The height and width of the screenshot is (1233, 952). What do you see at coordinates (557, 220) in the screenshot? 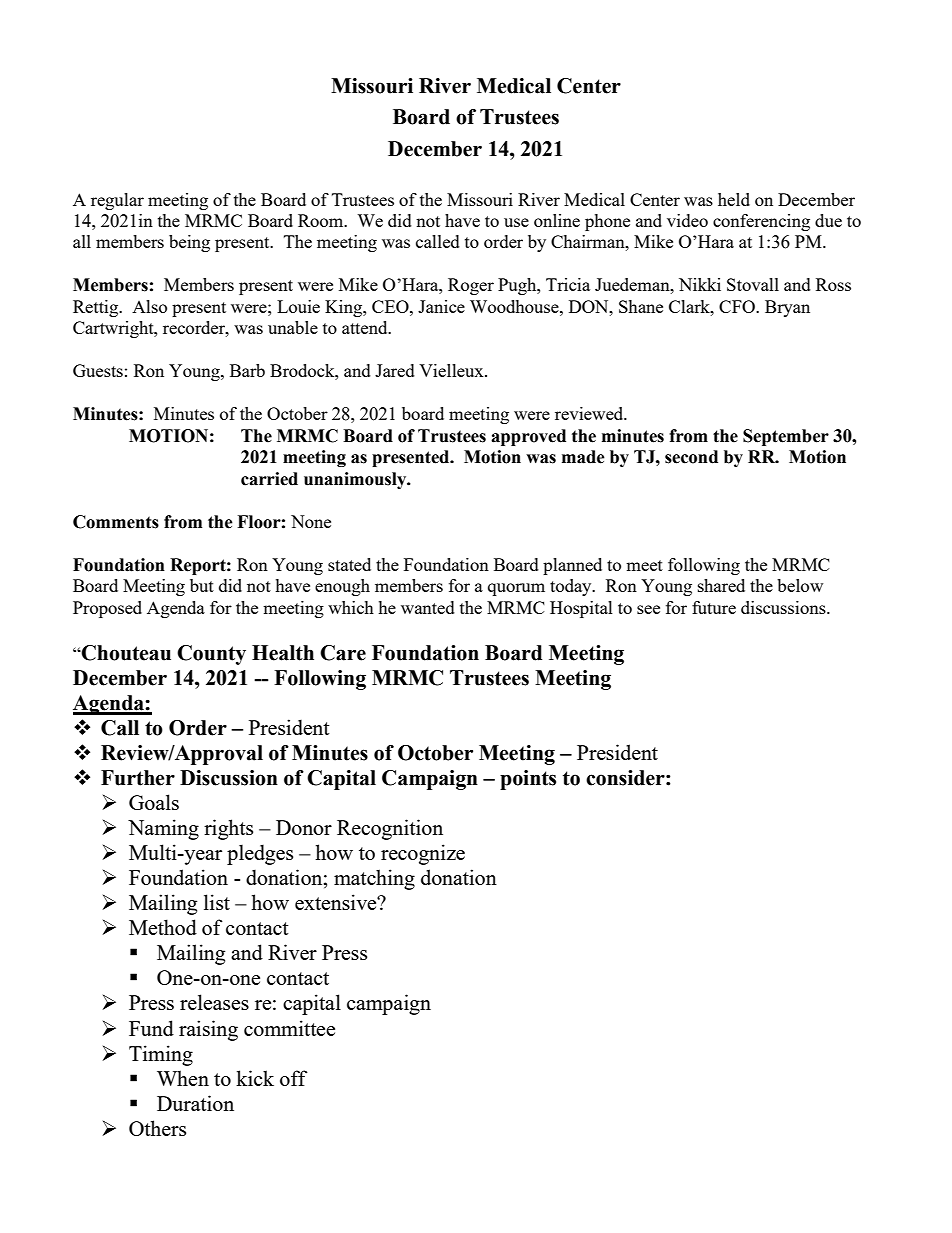
I see `online` at bounding box center [557, 220].
